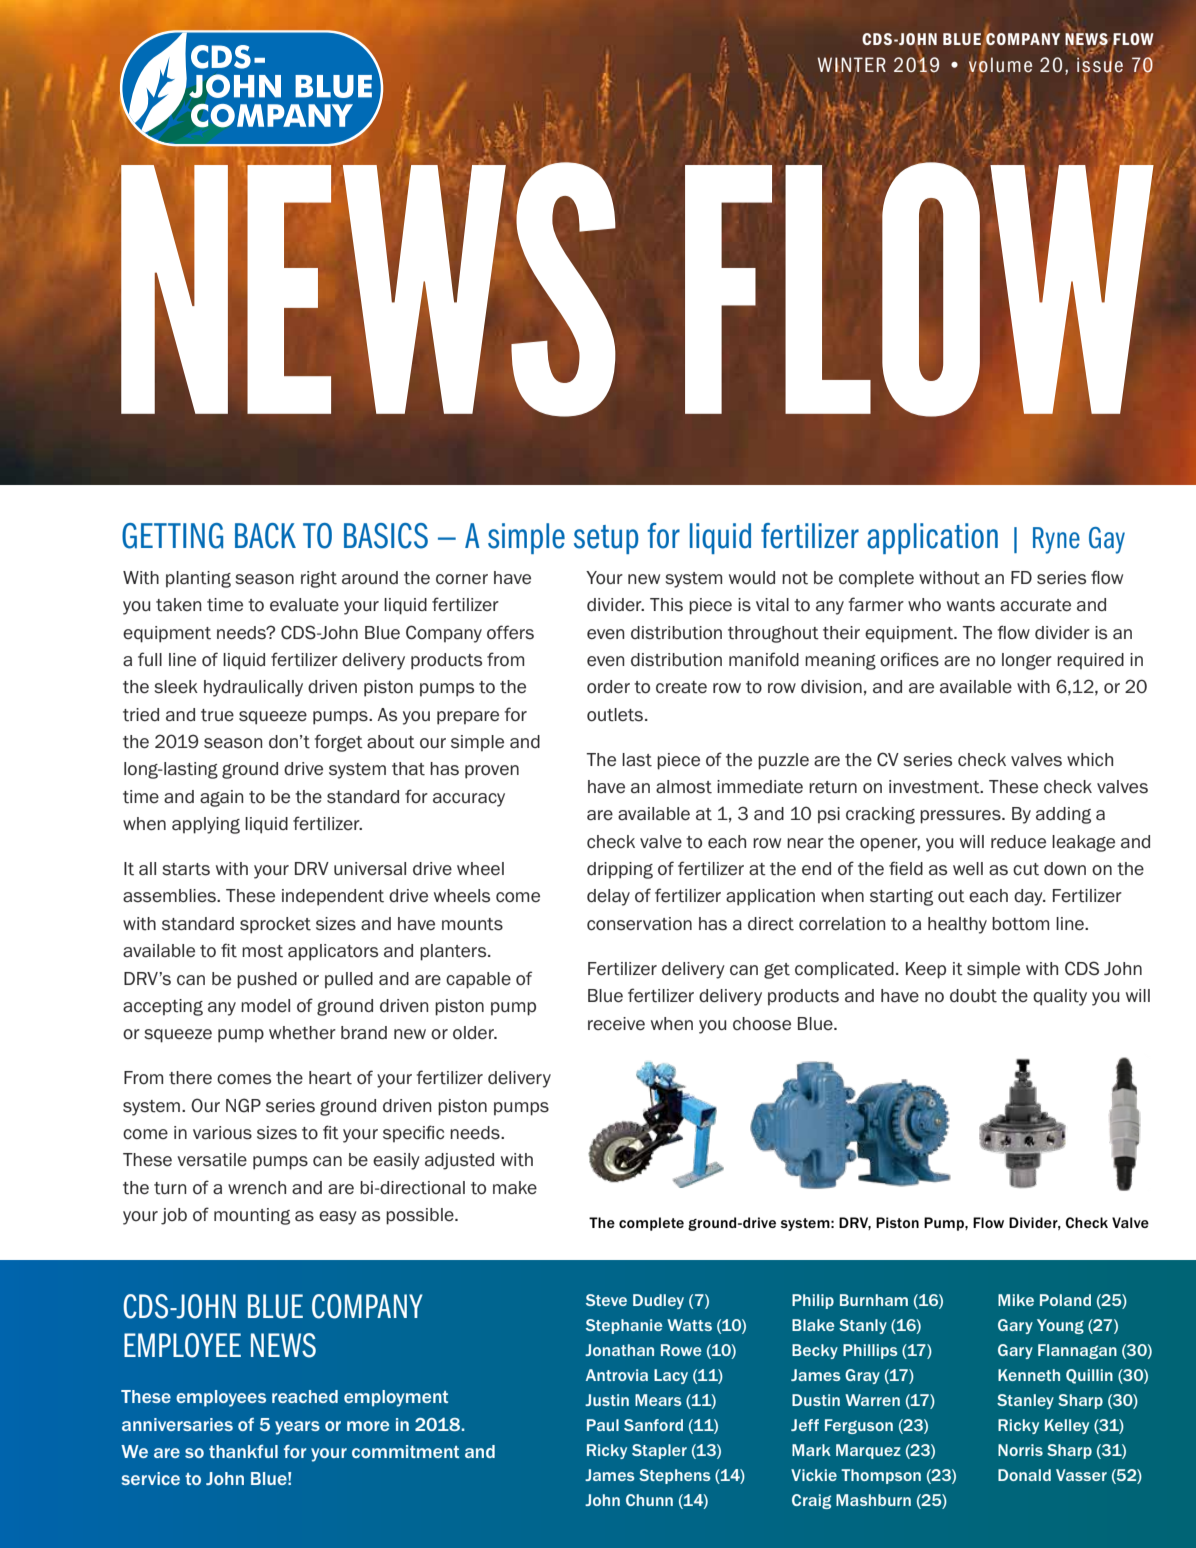  What do you see at coordinates (1020, 1450) in the image?
I see `Norris` at bounding box center [1020, 1450].
